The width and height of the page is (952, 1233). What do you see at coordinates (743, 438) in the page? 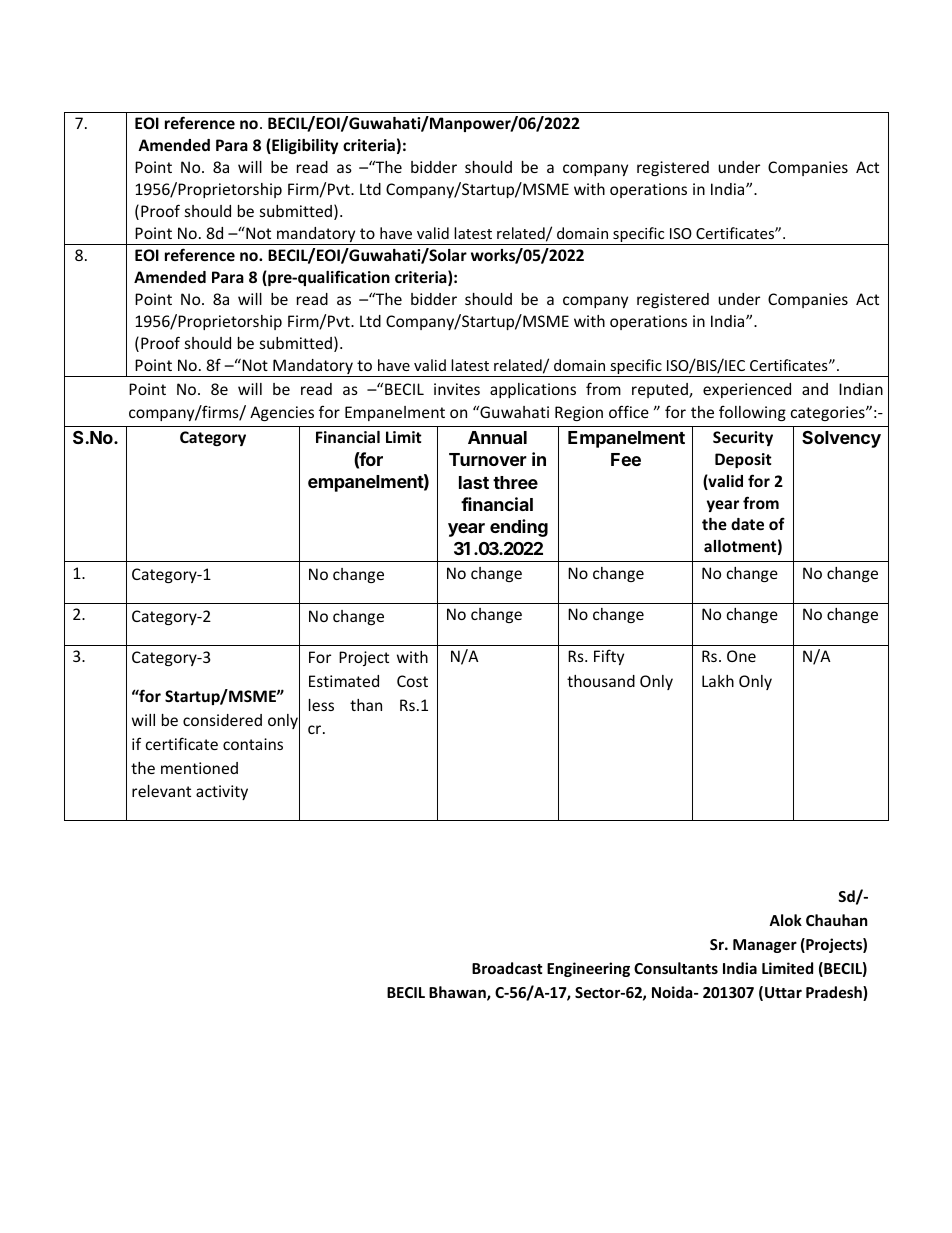
I see `Security` at bounding box center [743, 438].
